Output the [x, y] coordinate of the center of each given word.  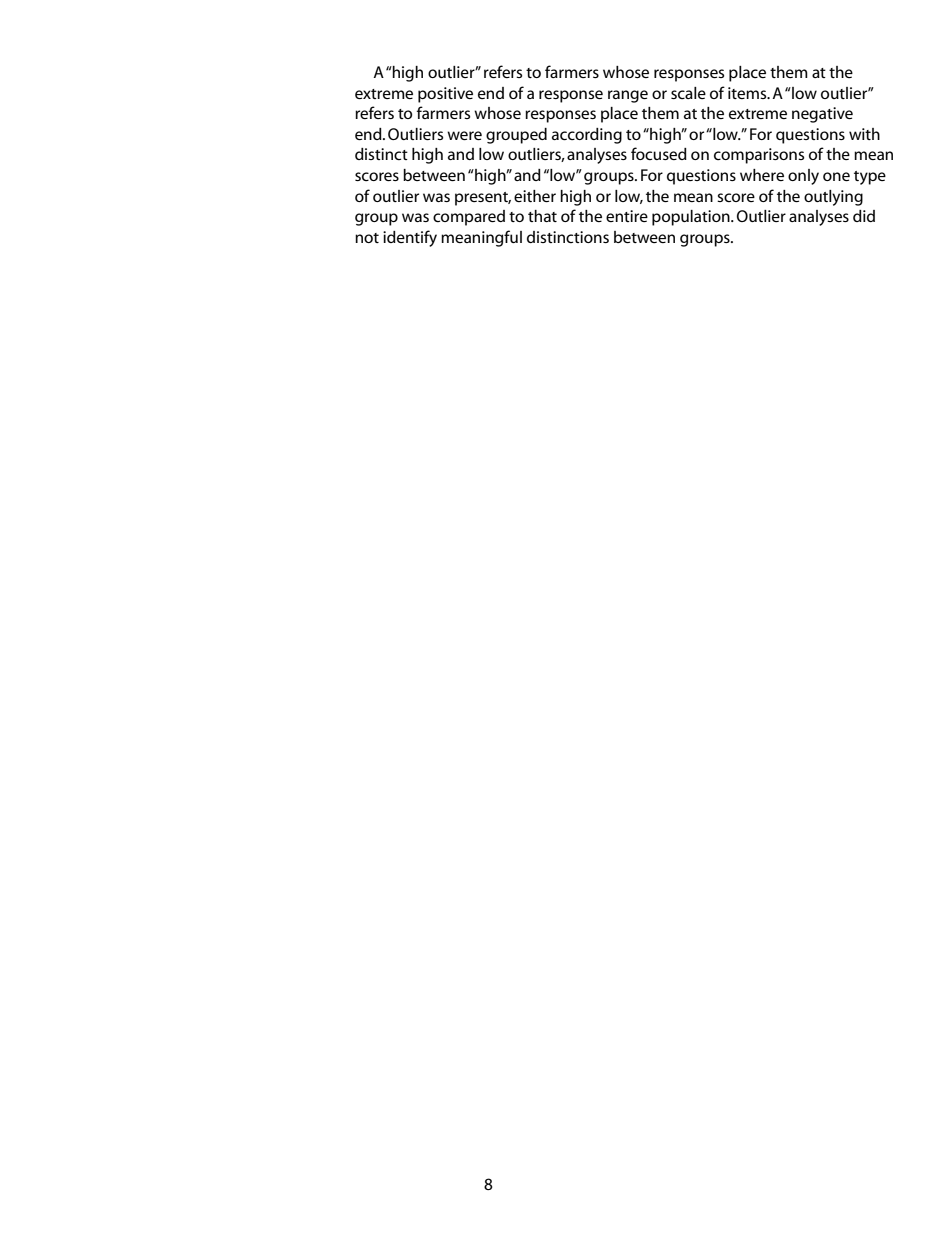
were [464, 135]
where [762, 175]
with [864, 134]
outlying [833, 198]
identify [410, 238]
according [587, 136]
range [628, 96]
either [535, 196]
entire [627, 216]
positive [445, 95]
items [748, 93]
